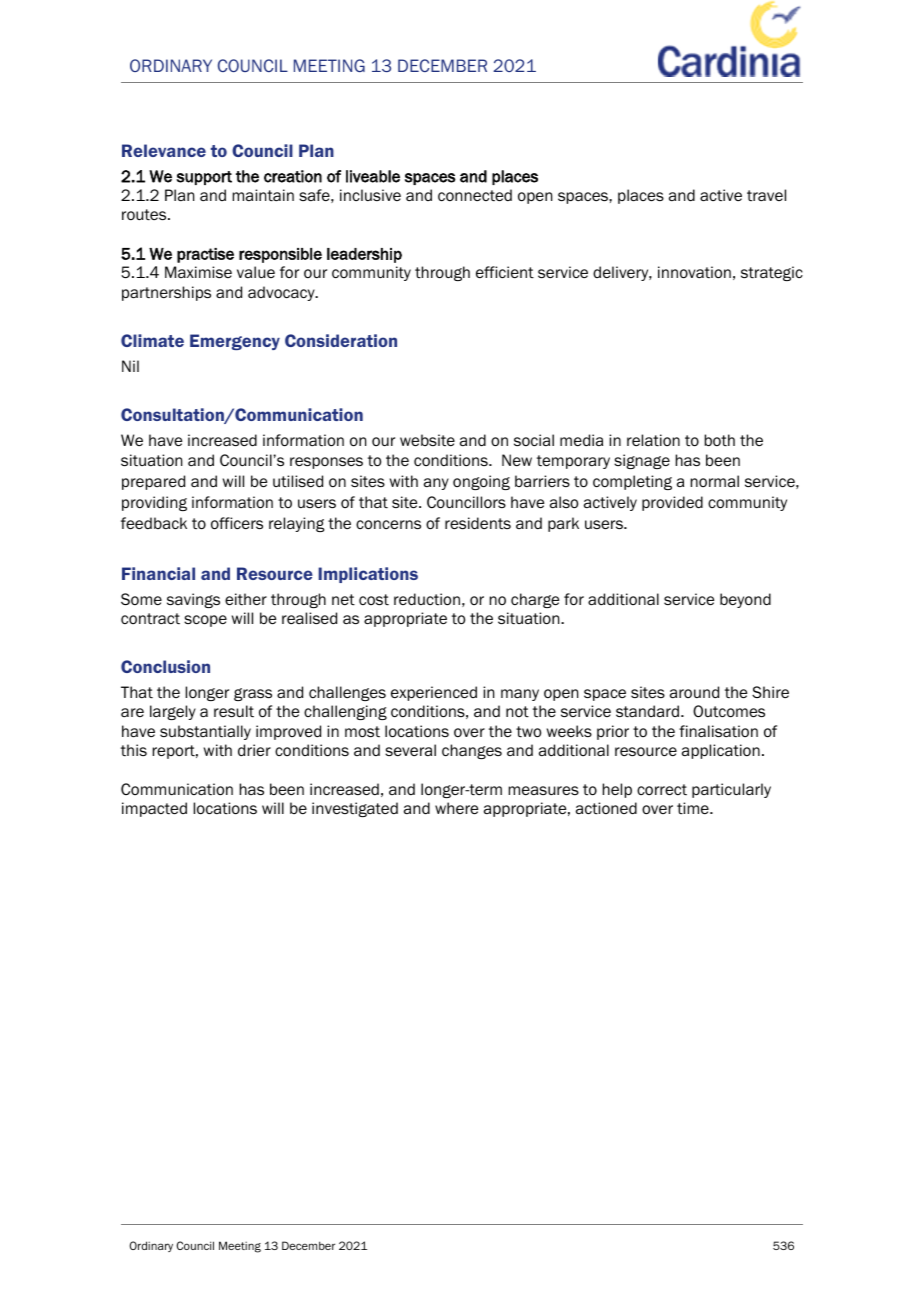 This page has width=924, height=1308. What do you see at coordinates (153, 482) in the page?
I see `prepared` at bounding box center [153, 482].
